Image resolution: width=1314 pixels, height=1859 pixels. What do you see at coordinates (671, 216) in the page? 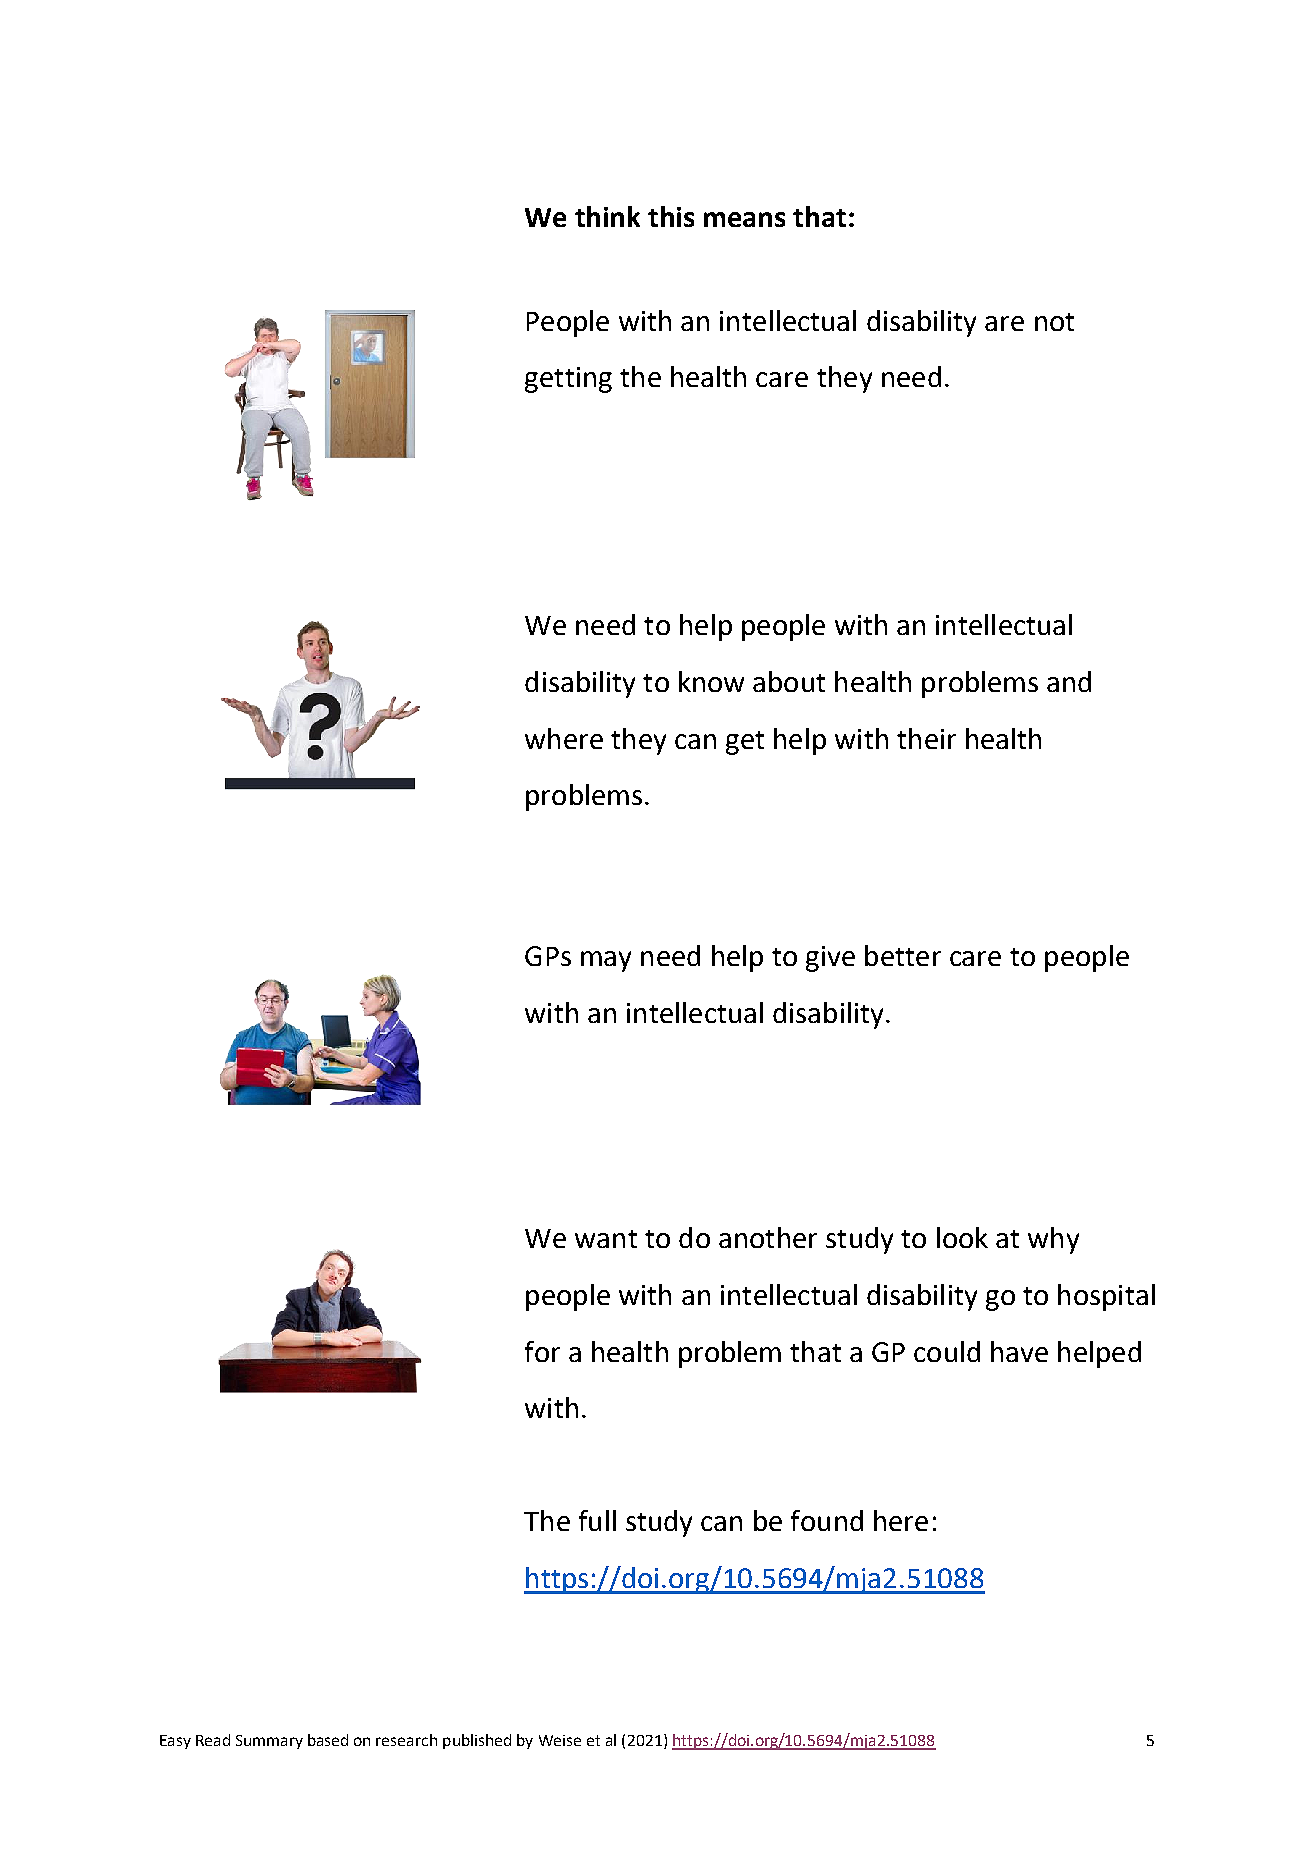
I see `this` at bounding box center [671, 216].
